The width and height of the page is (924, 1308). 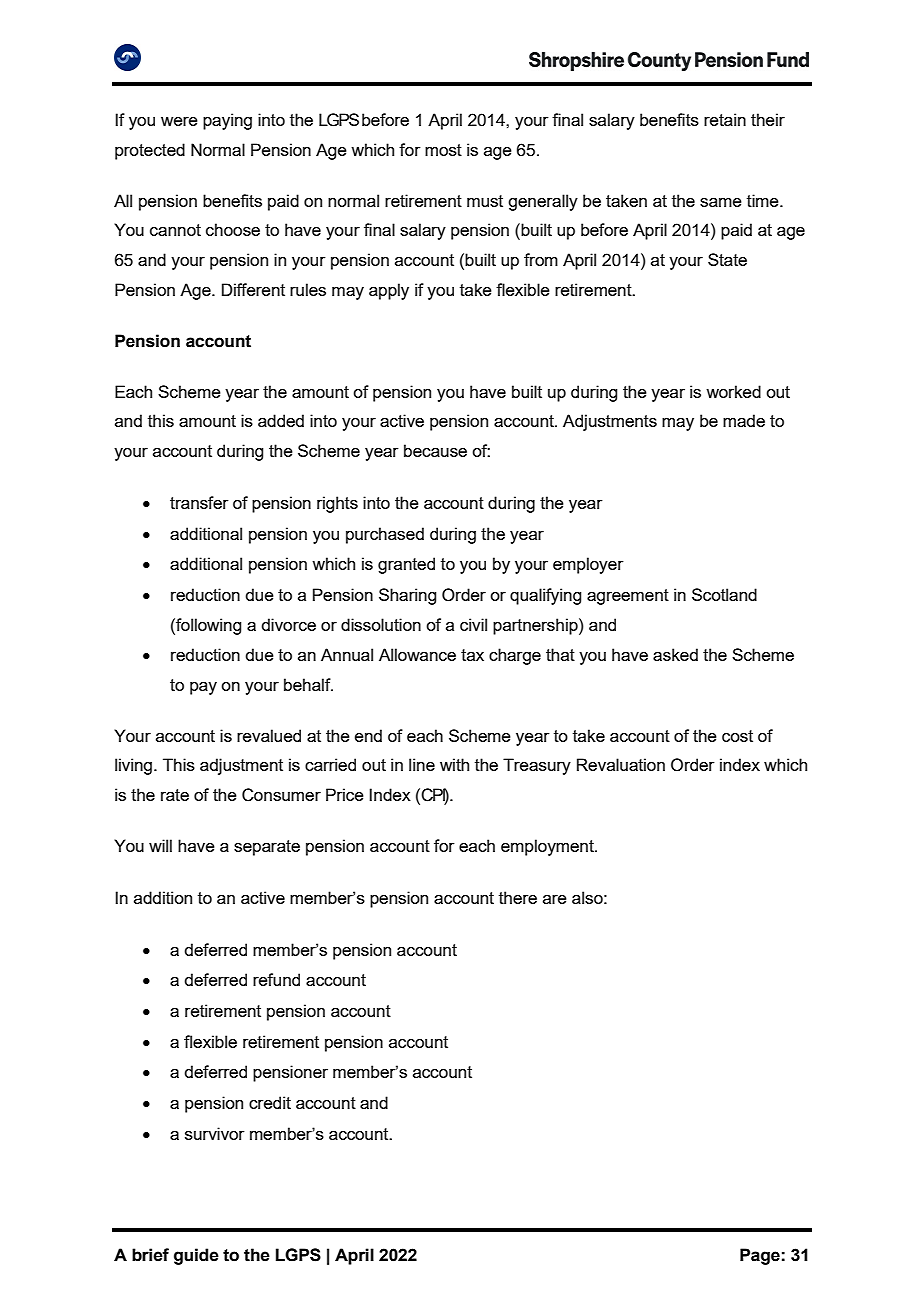 I want to click on asked, so click(x=675, y=654).
